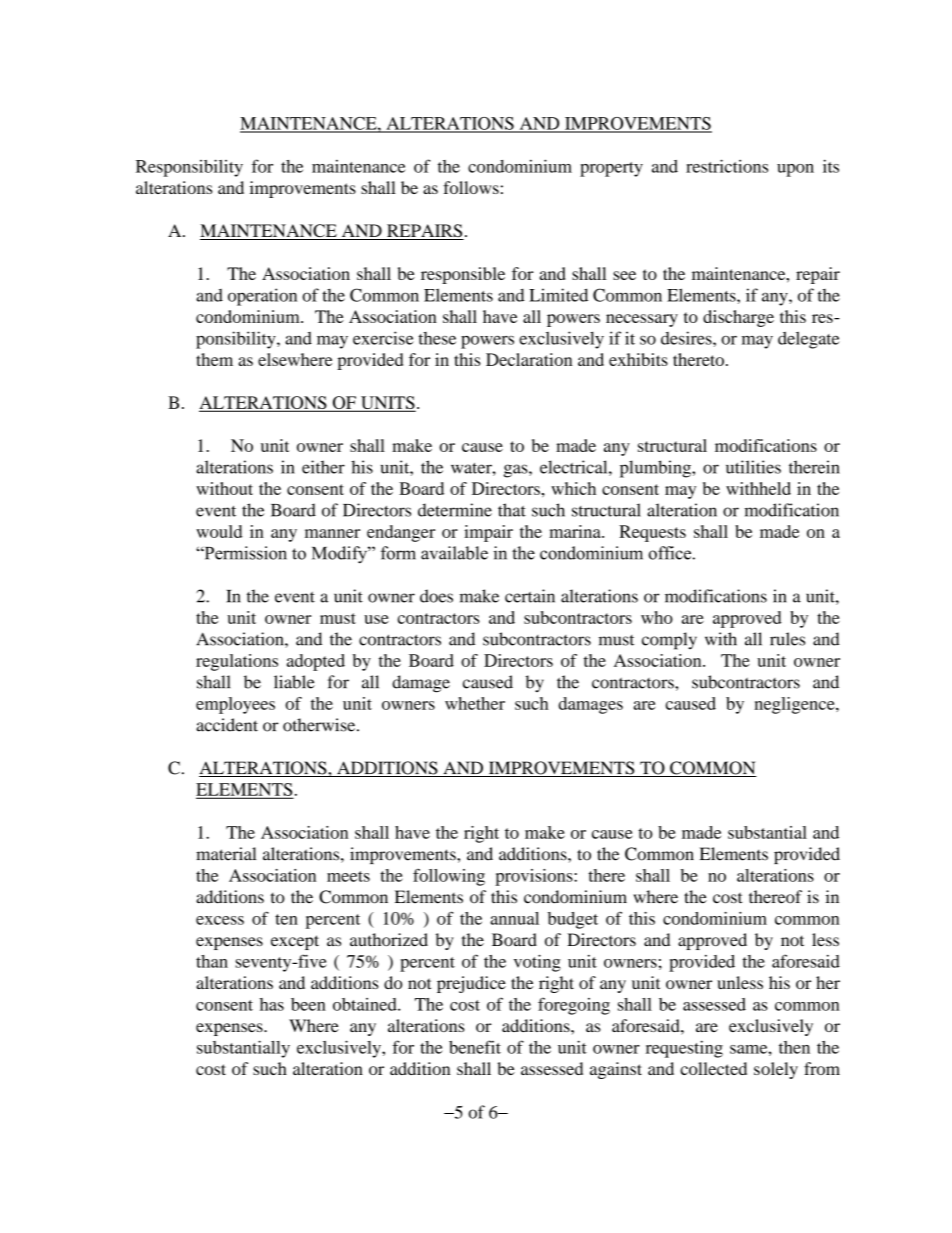 This screenshot has height=1233, width=952. Describe the element at coordinates (471, 187) in the screenshot. I see `follows` at that location.
